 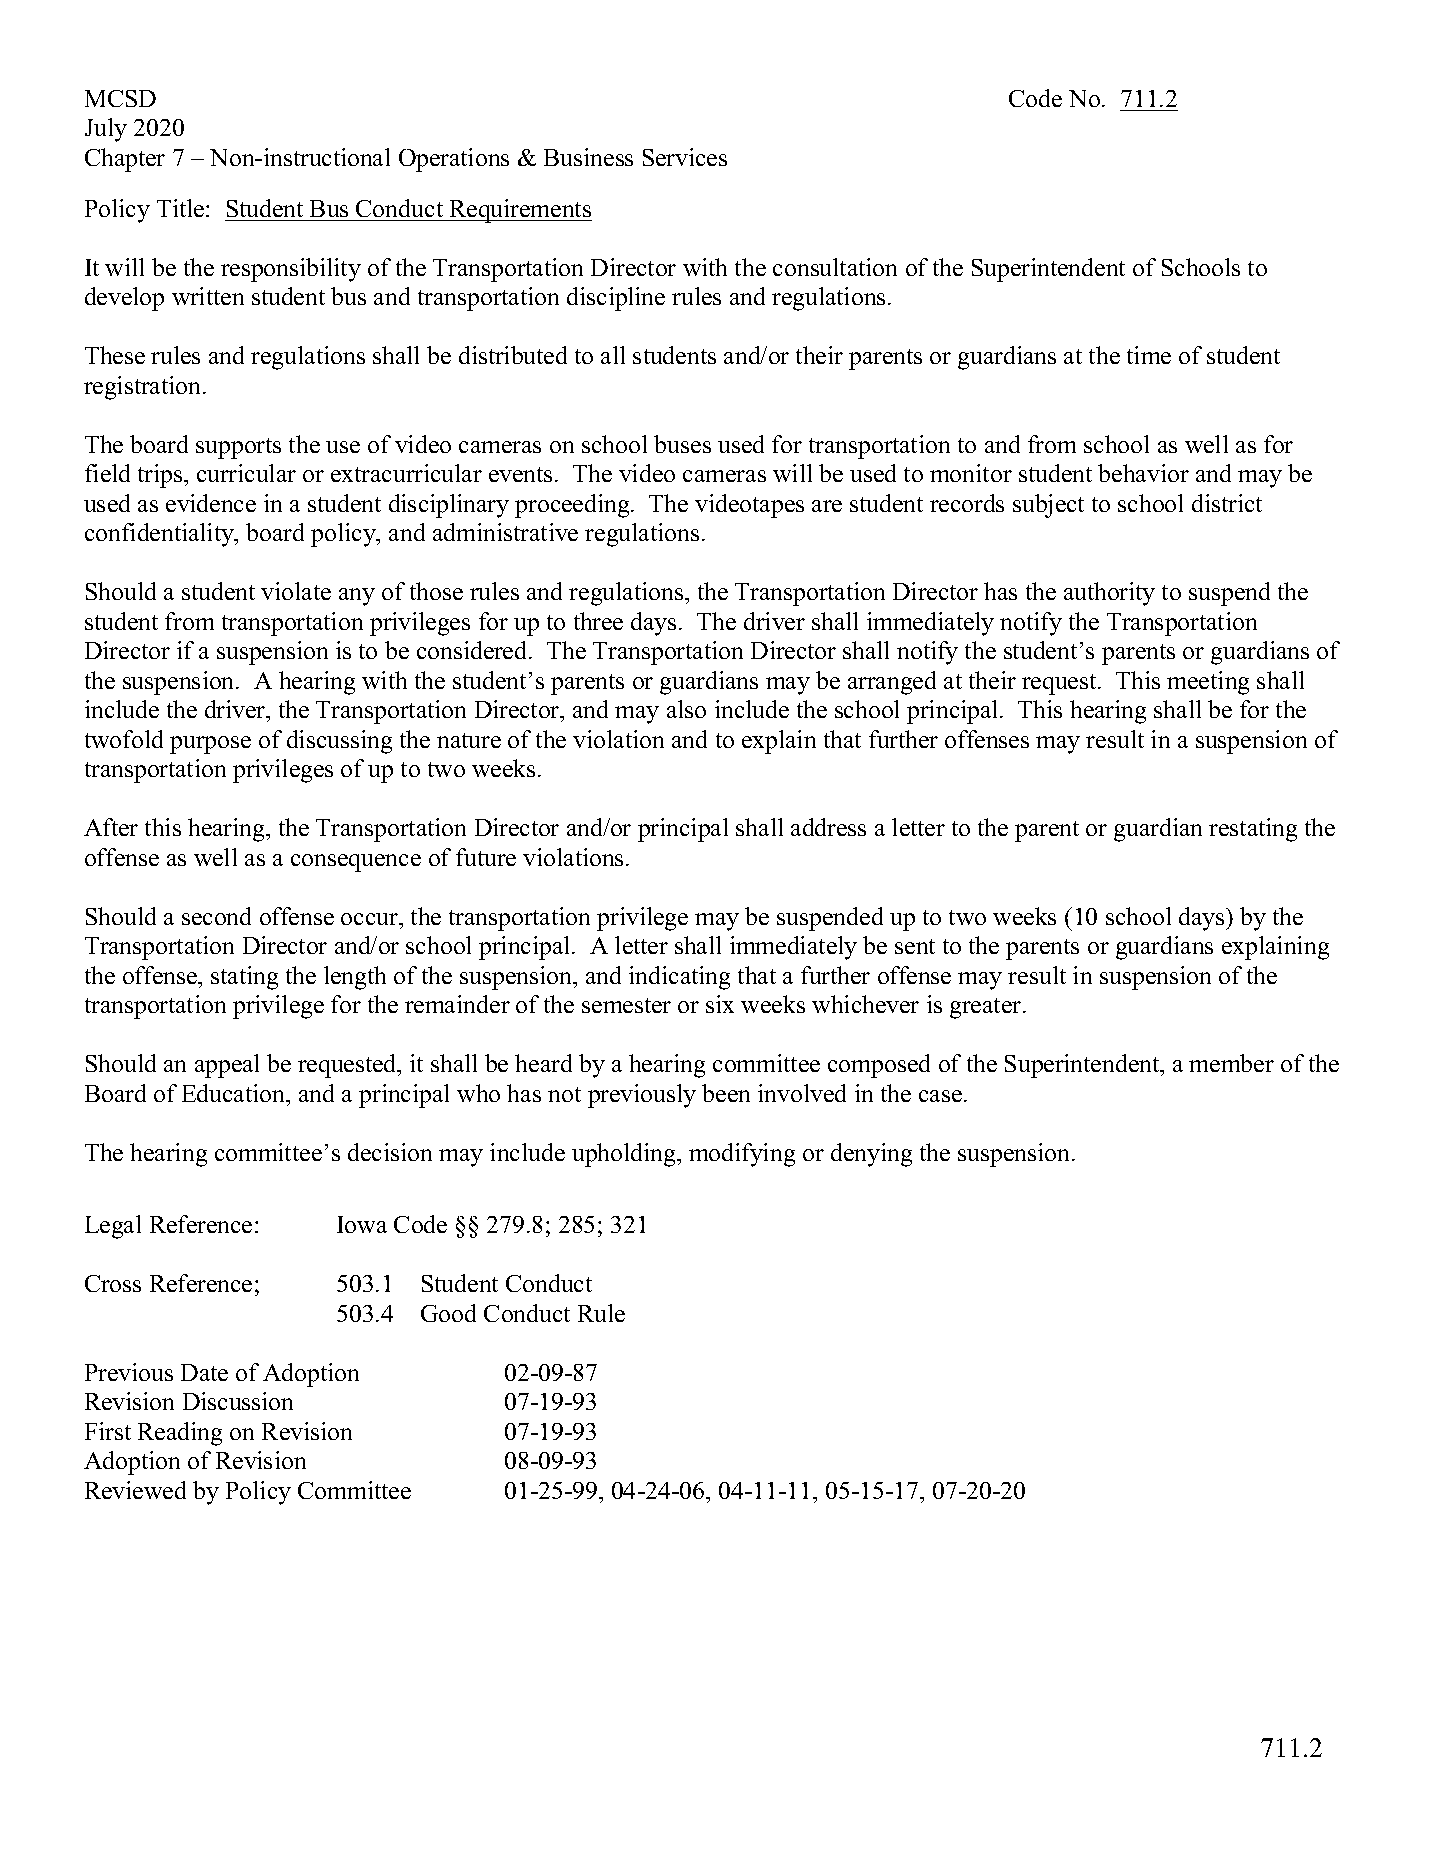 What do you see at coordinates (182, 208) in the document?
I see `Title` at bounding box center [182, 208].
